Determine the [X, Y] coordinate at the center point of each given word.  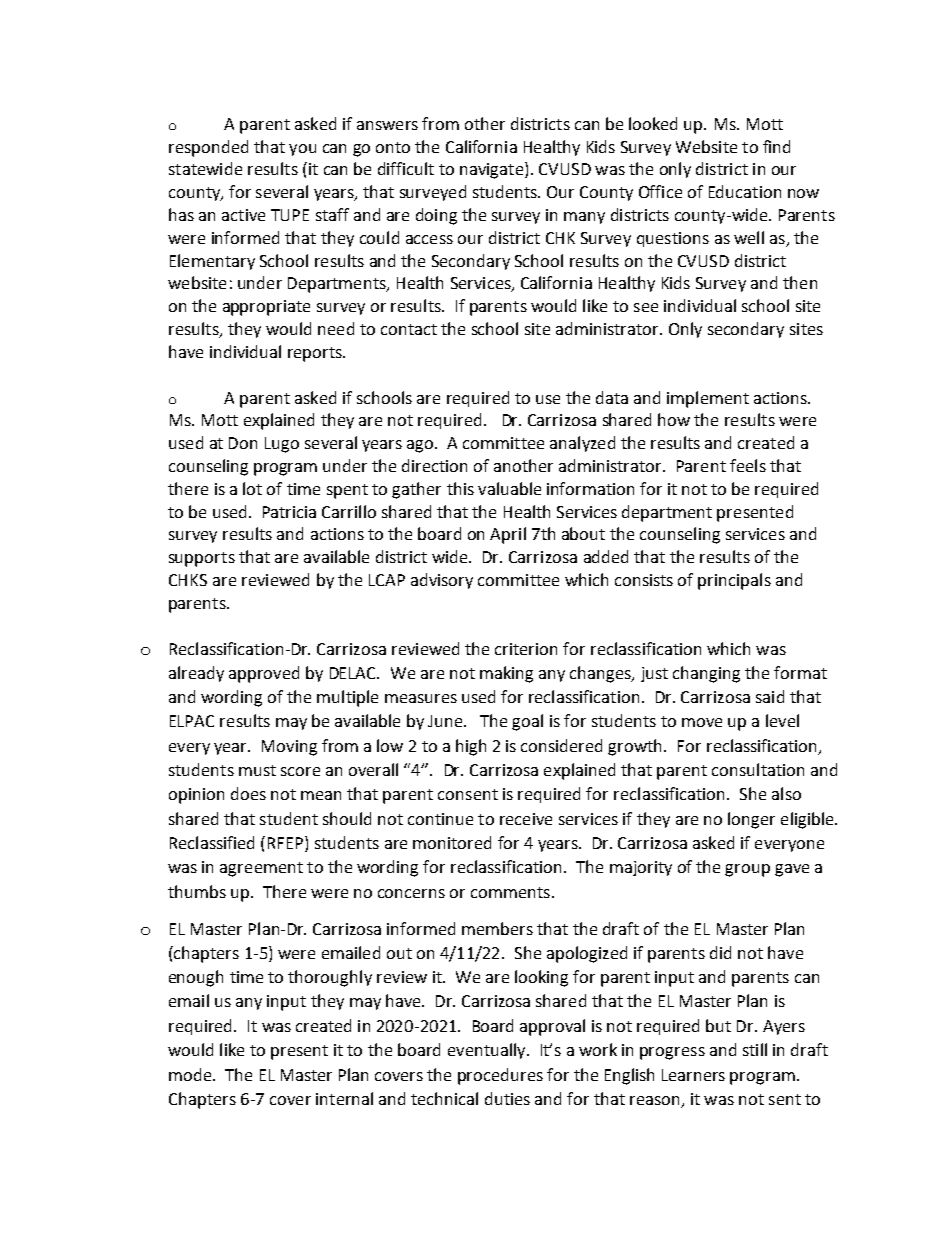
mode [191, 1074]
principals [734, 581]
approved [264, 674]
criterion [526, 649]
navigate [493, 170]
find [776, 146]
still [755, 1049]
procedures [500, 1076]
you [302, 150]
